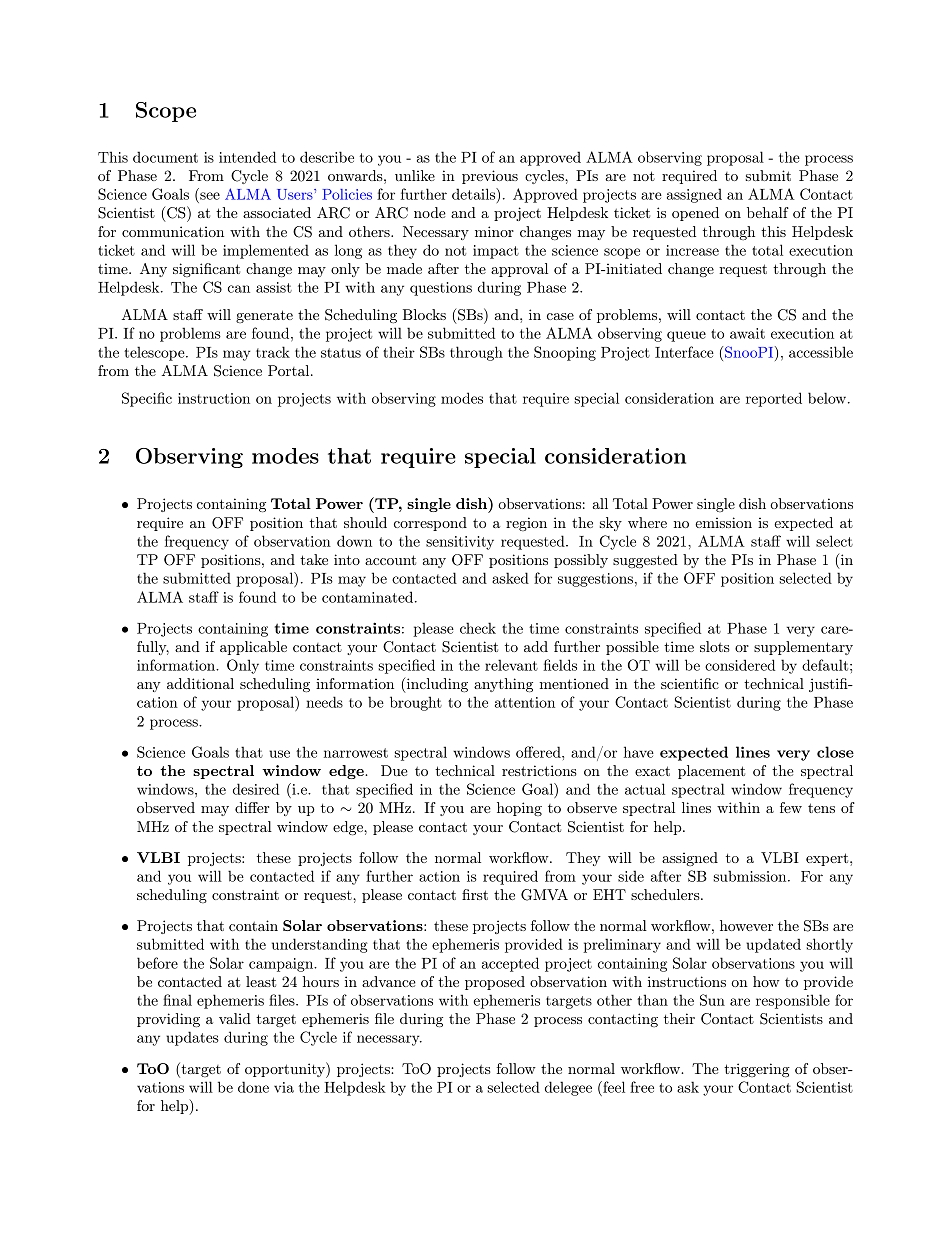  Describe the element at coordinates (490, 177) in the screenshot. I see `previous` at that location.
